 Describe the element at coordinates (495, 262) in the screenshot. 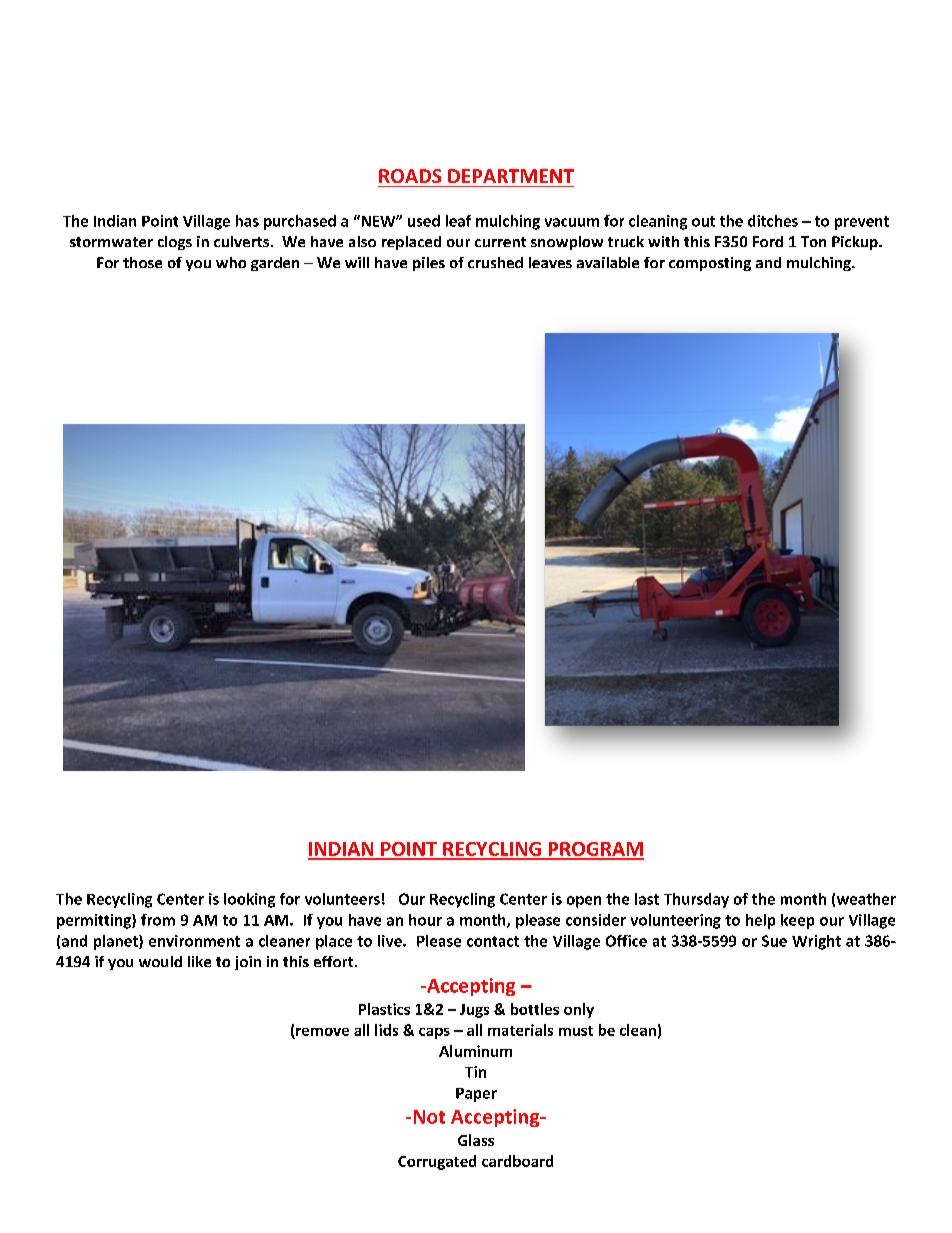

I see `crushed` at that location.
